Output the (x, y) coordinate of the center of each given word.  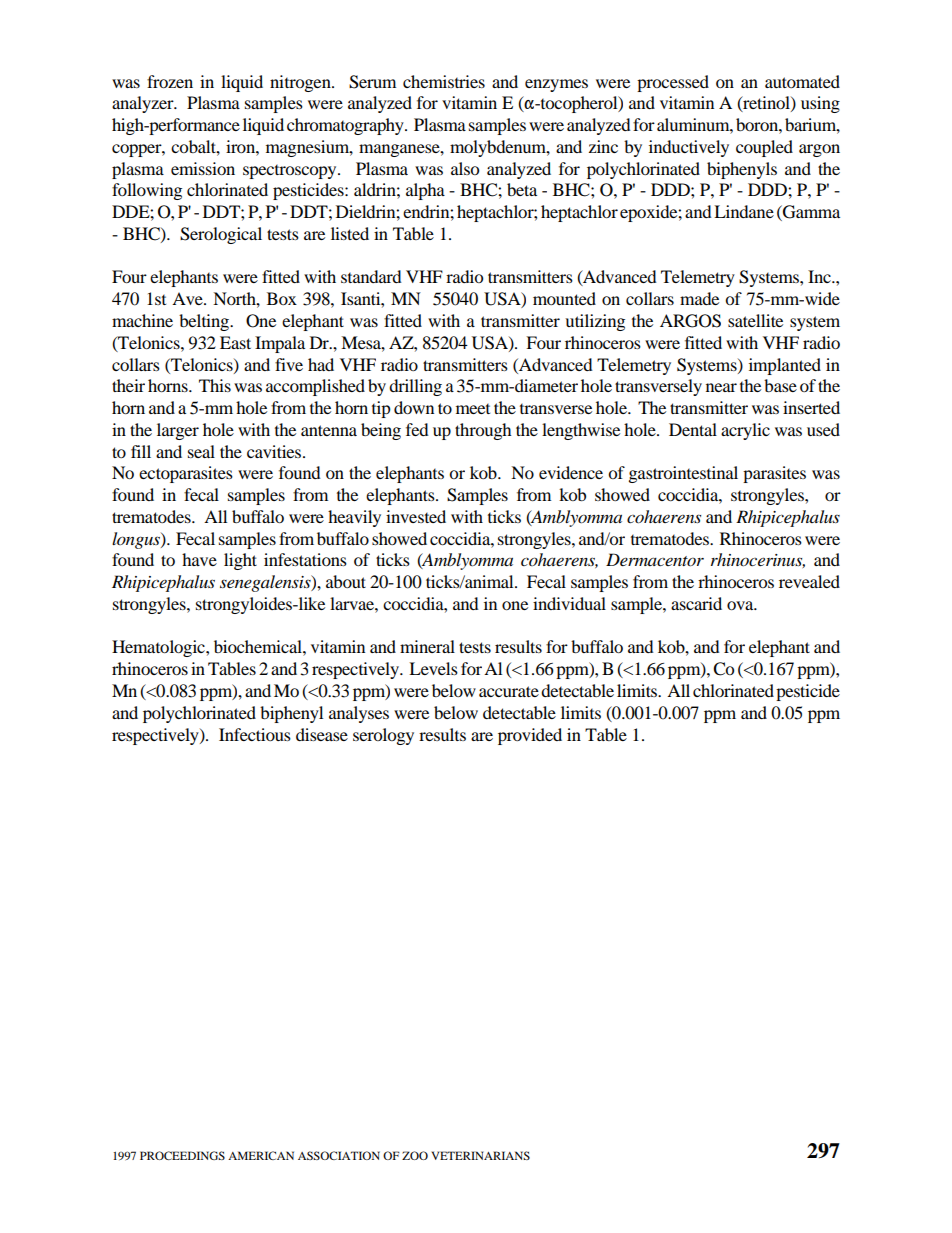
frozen (170, 81)
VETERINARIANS (481, 1155)
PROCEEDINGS (182, 1155)
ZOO (415, 1155)
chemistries (444, 81)
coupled (764, 148)
